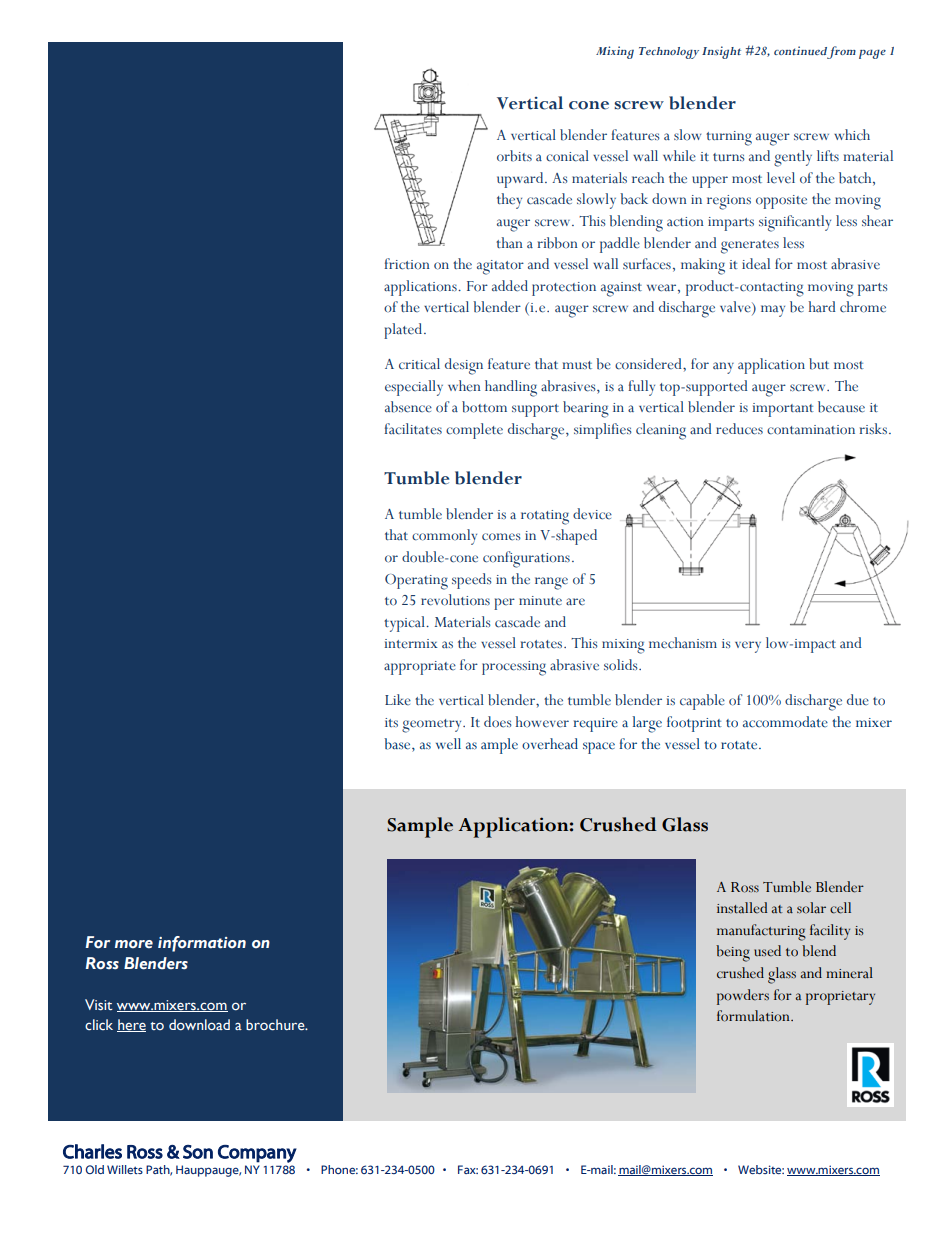  I want to click on continued, so click(801, 52).
